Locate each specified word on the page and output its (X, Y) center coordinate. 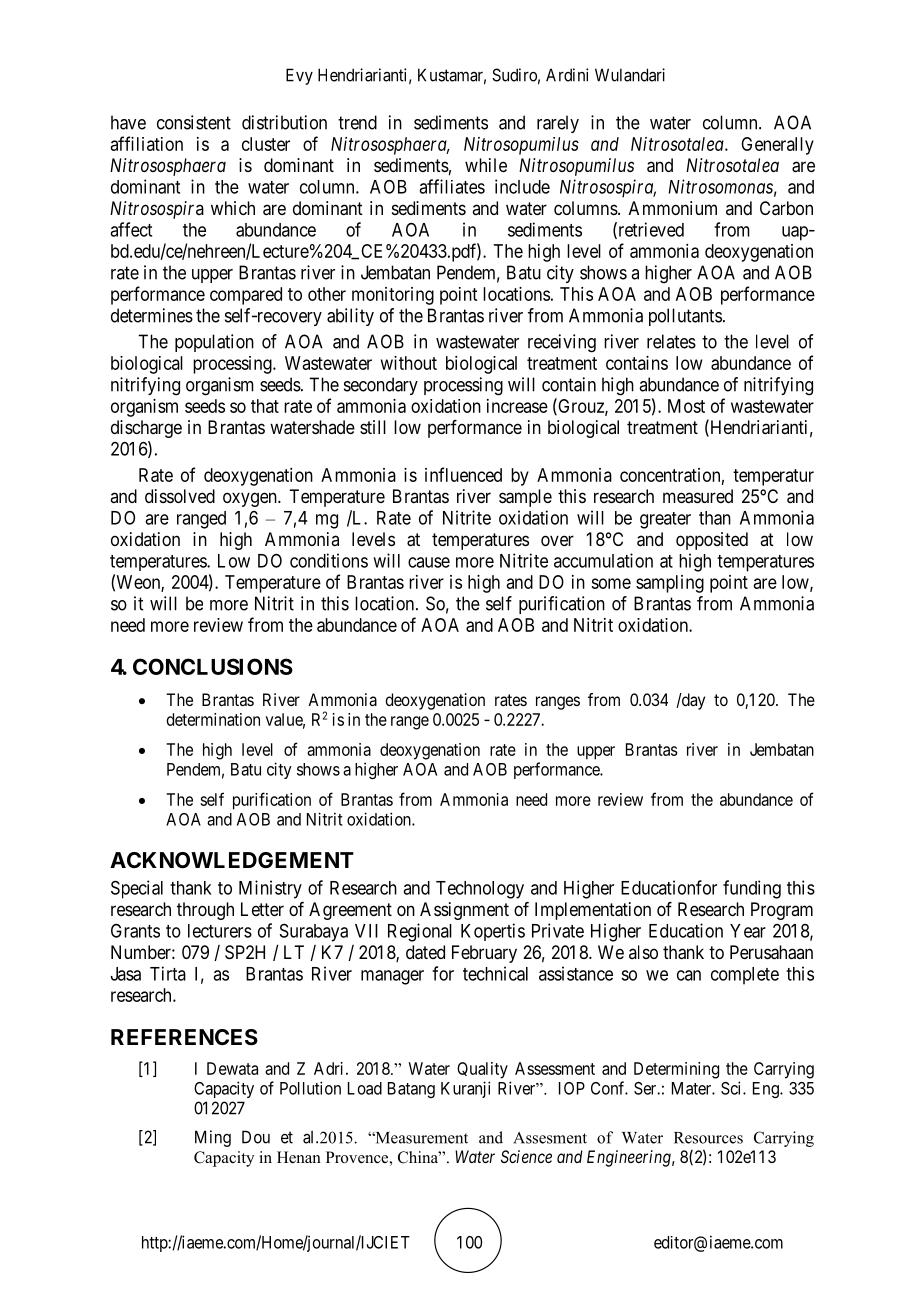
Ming (213, 1138)
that (265, 406)
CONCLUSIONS (213, 666)
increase (517, 406)
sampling (670, 584)
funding (752, 889)
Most (686, 406)
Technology (480, 890)
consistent (194, 122)
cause (429, 562)
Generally (777, 146)
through (205, 911)
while (486, 165)
